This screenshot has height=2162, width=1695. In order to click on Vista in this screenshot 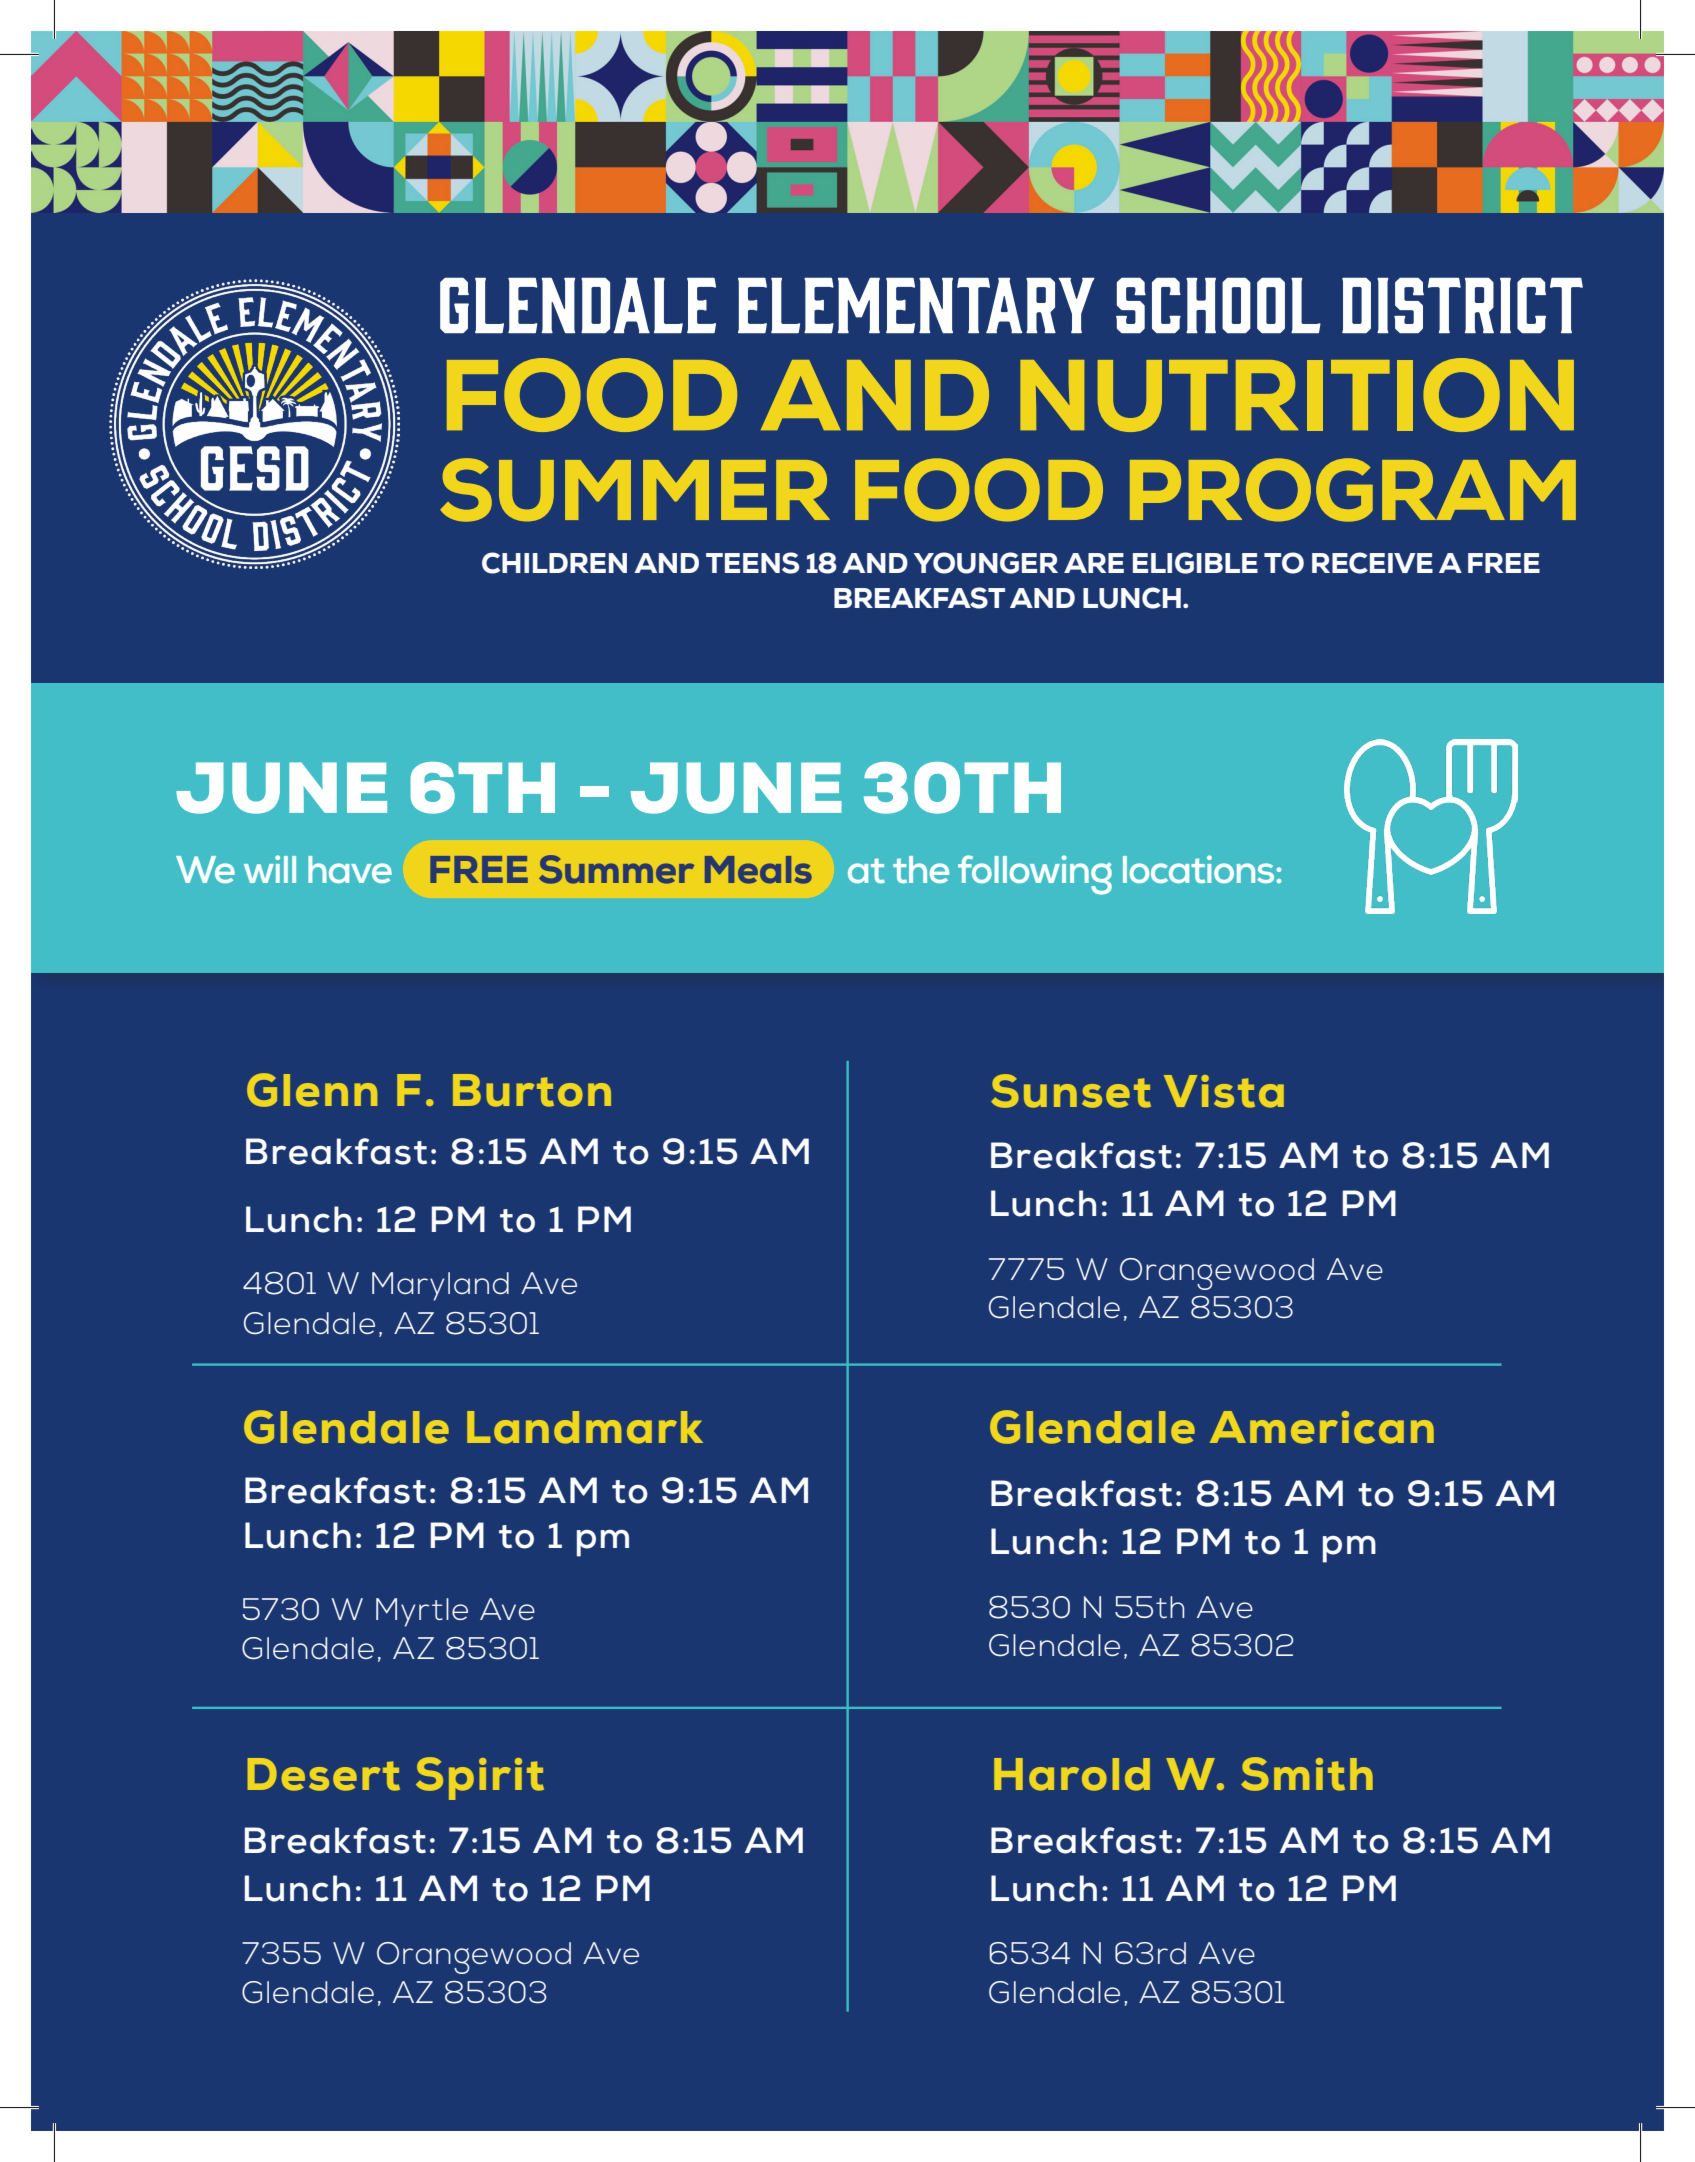, I will do `click(1224, 1091)`.
